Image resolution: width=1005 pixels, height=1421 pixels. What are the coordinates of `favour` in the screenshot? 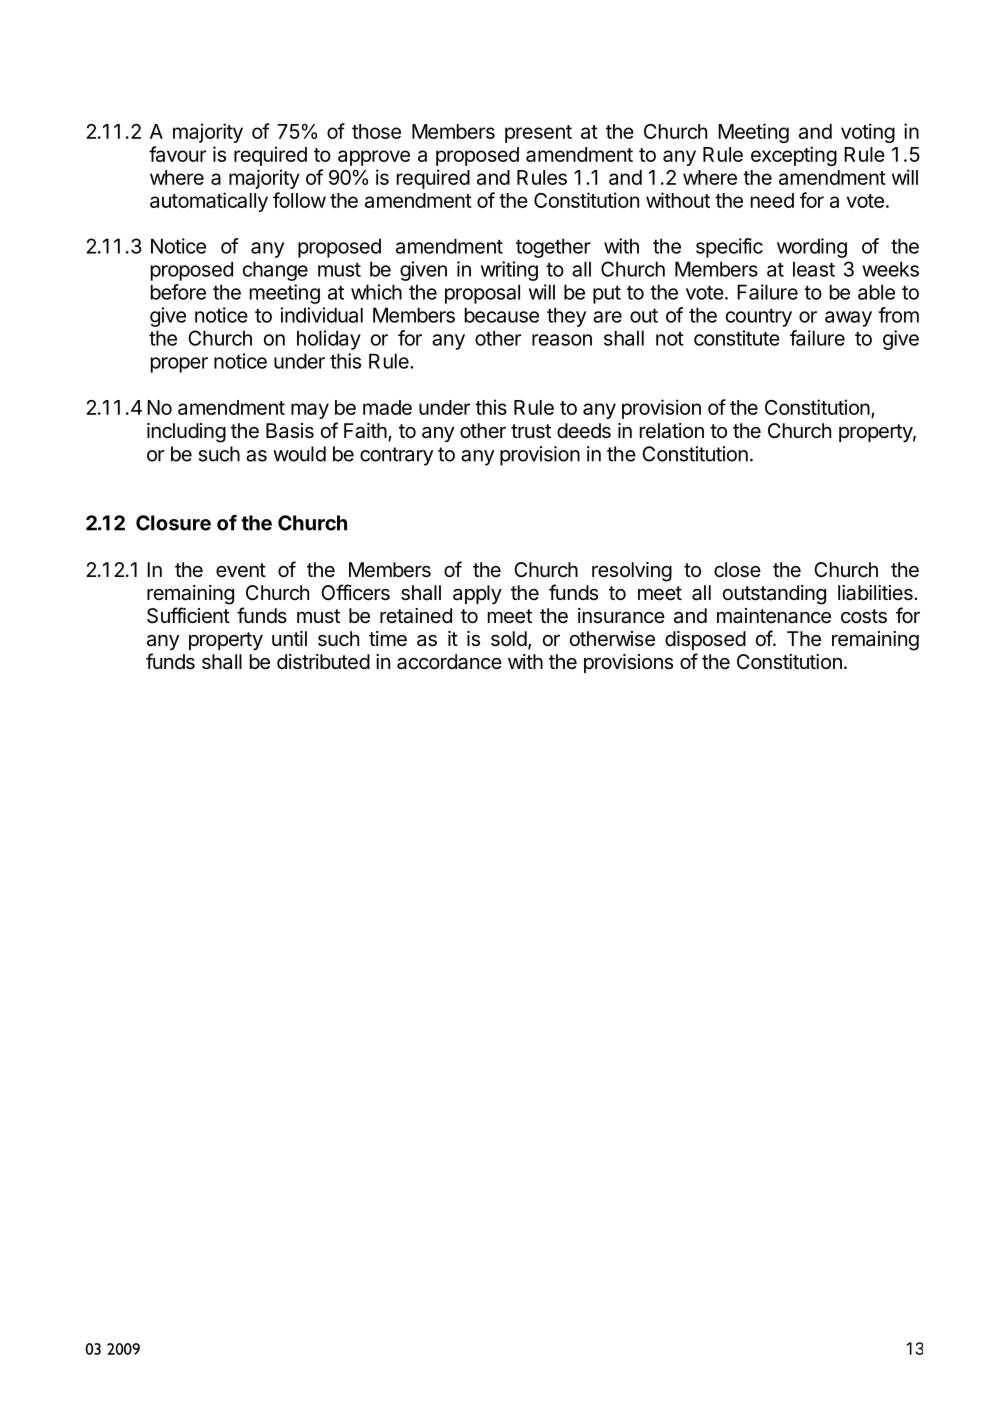 It's located at (177, 154).
